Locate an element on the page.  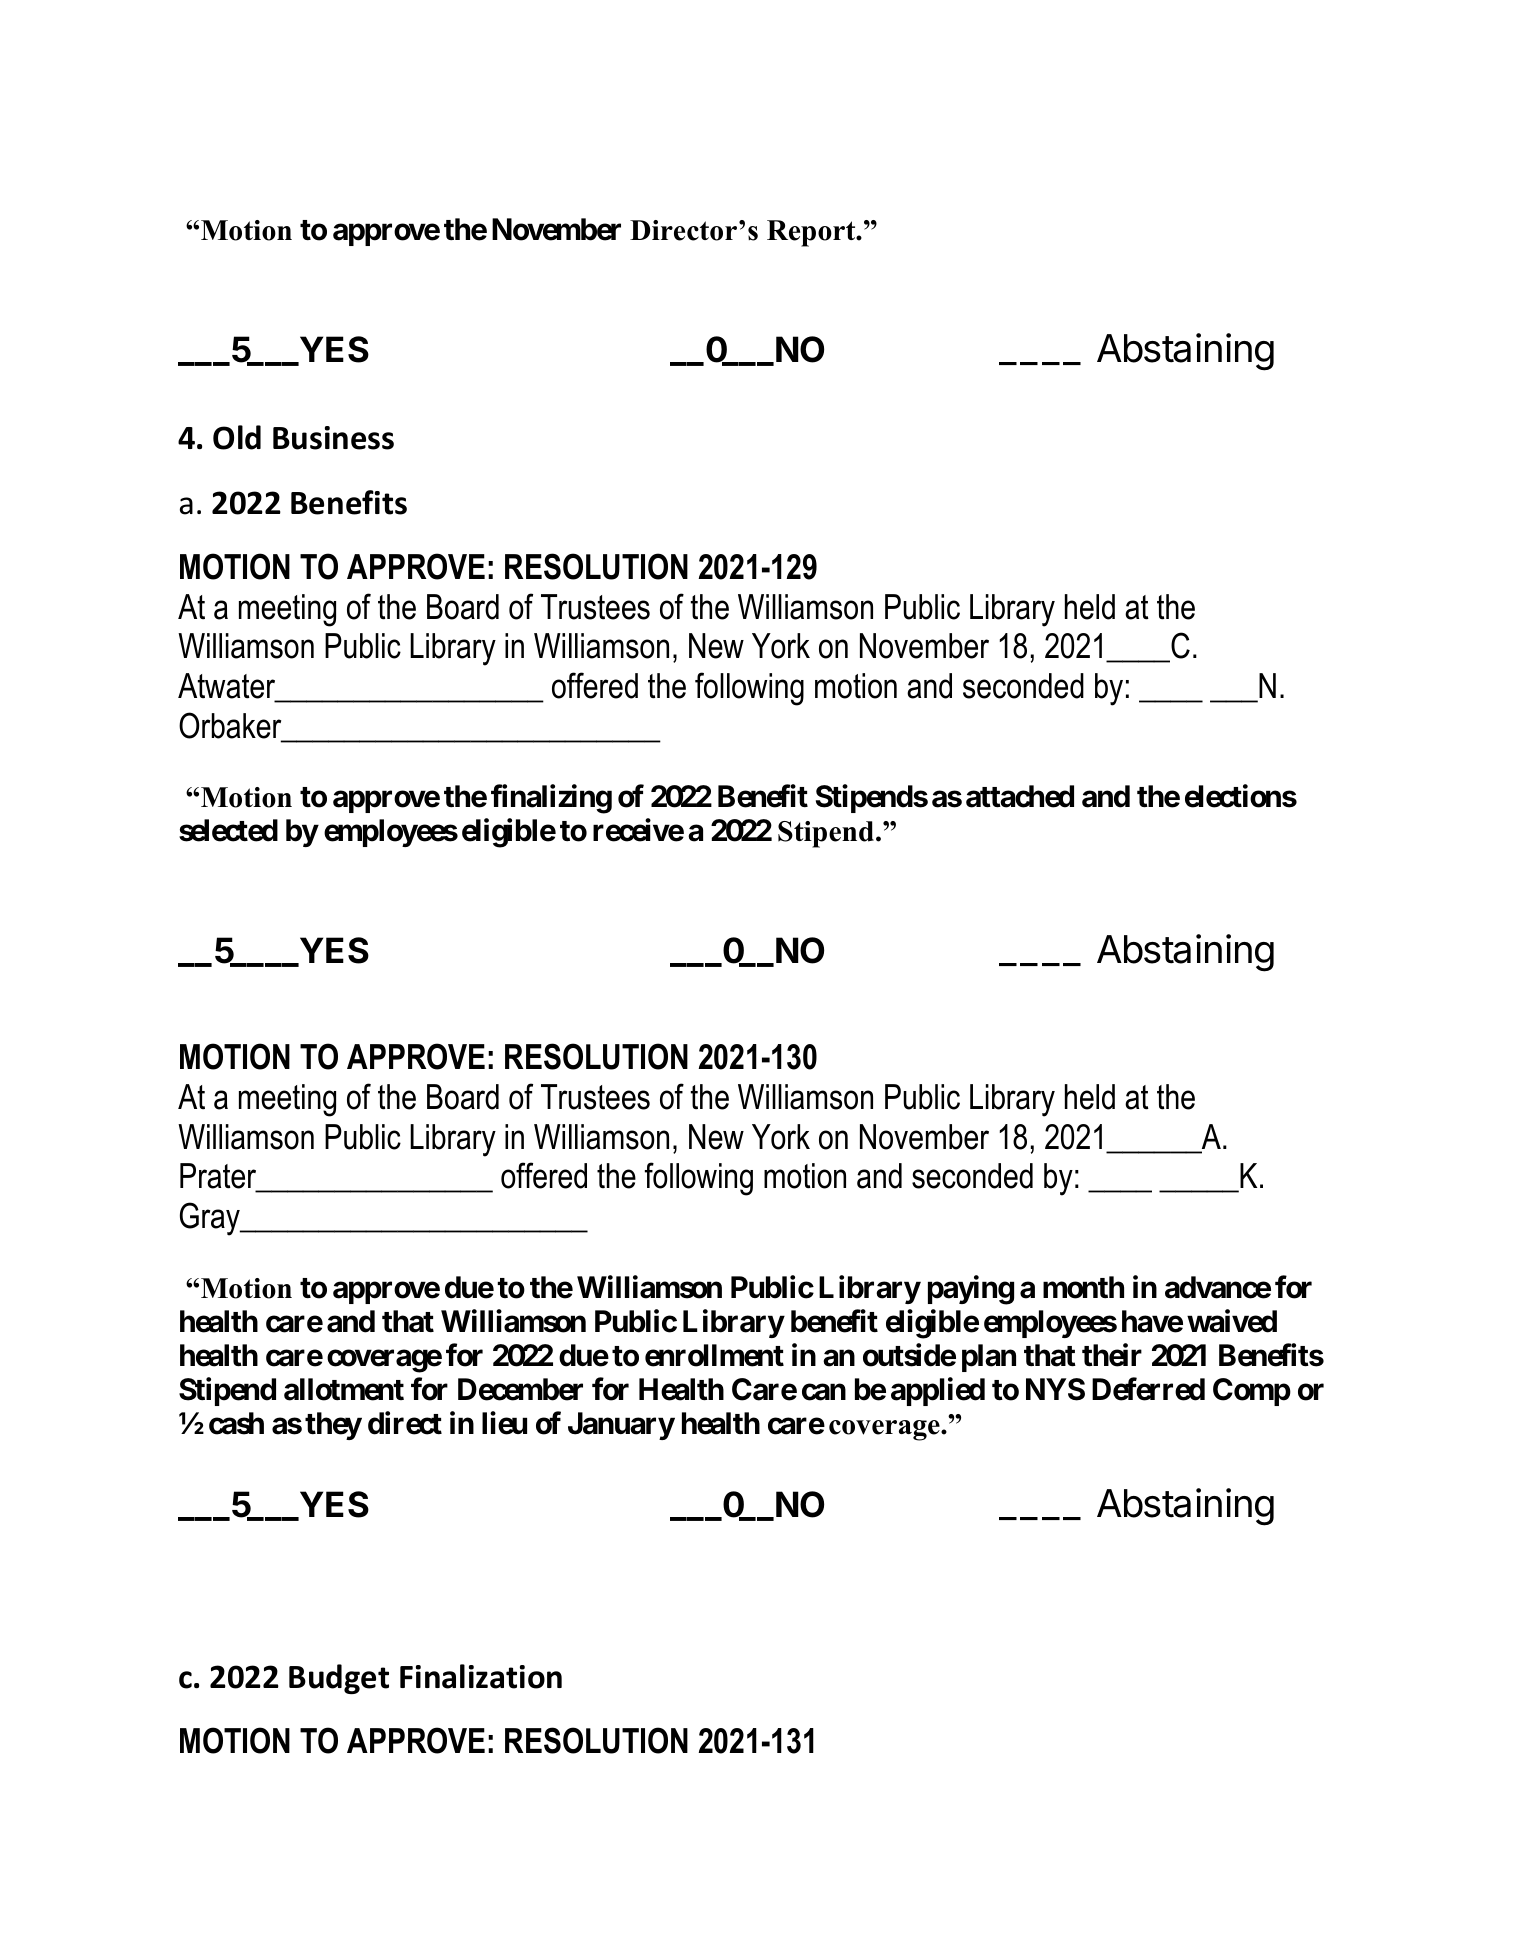
Budget is located at coordinates (339, 1679).
